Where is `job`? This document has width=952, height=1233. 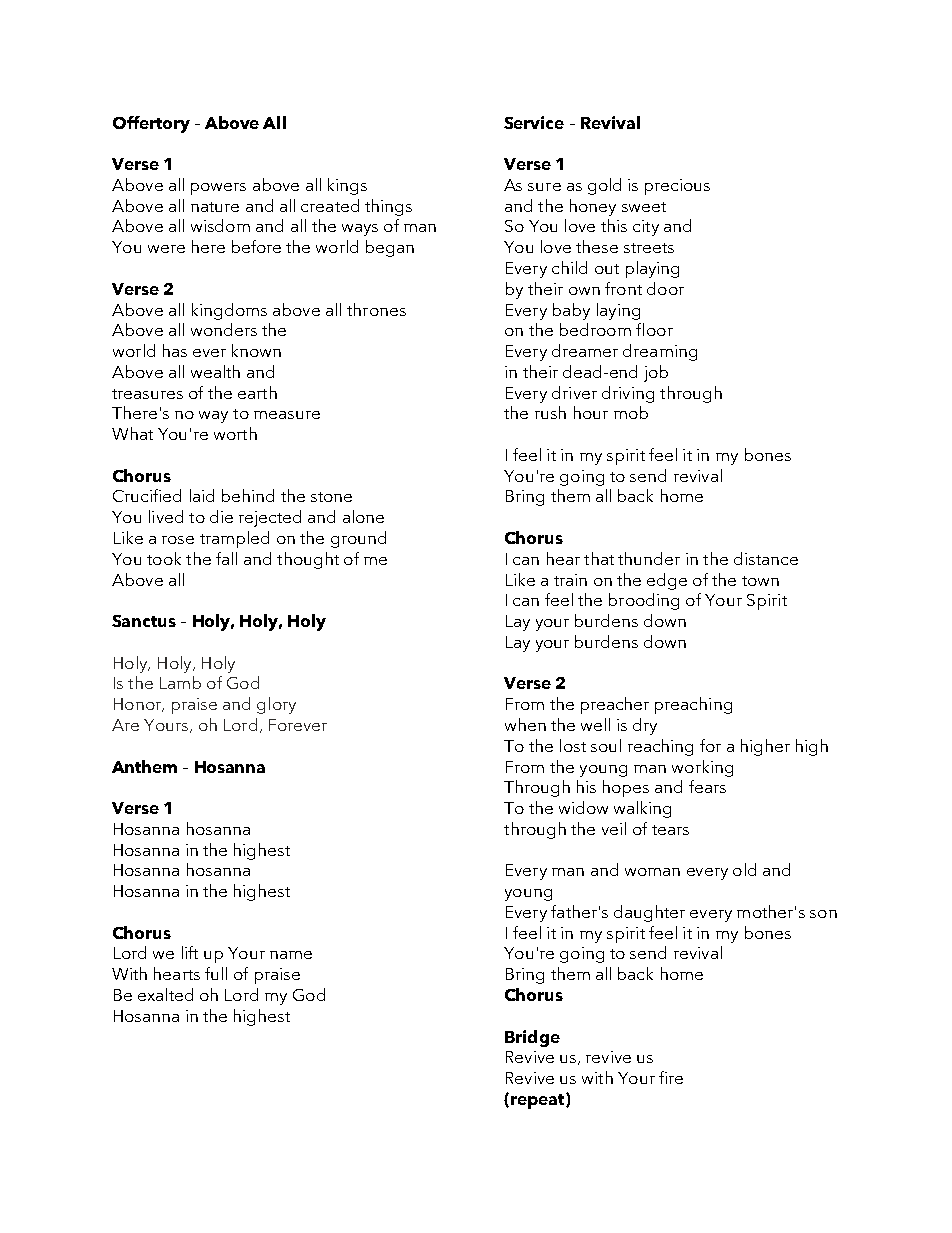
job is located at coordinates (656, 373).
